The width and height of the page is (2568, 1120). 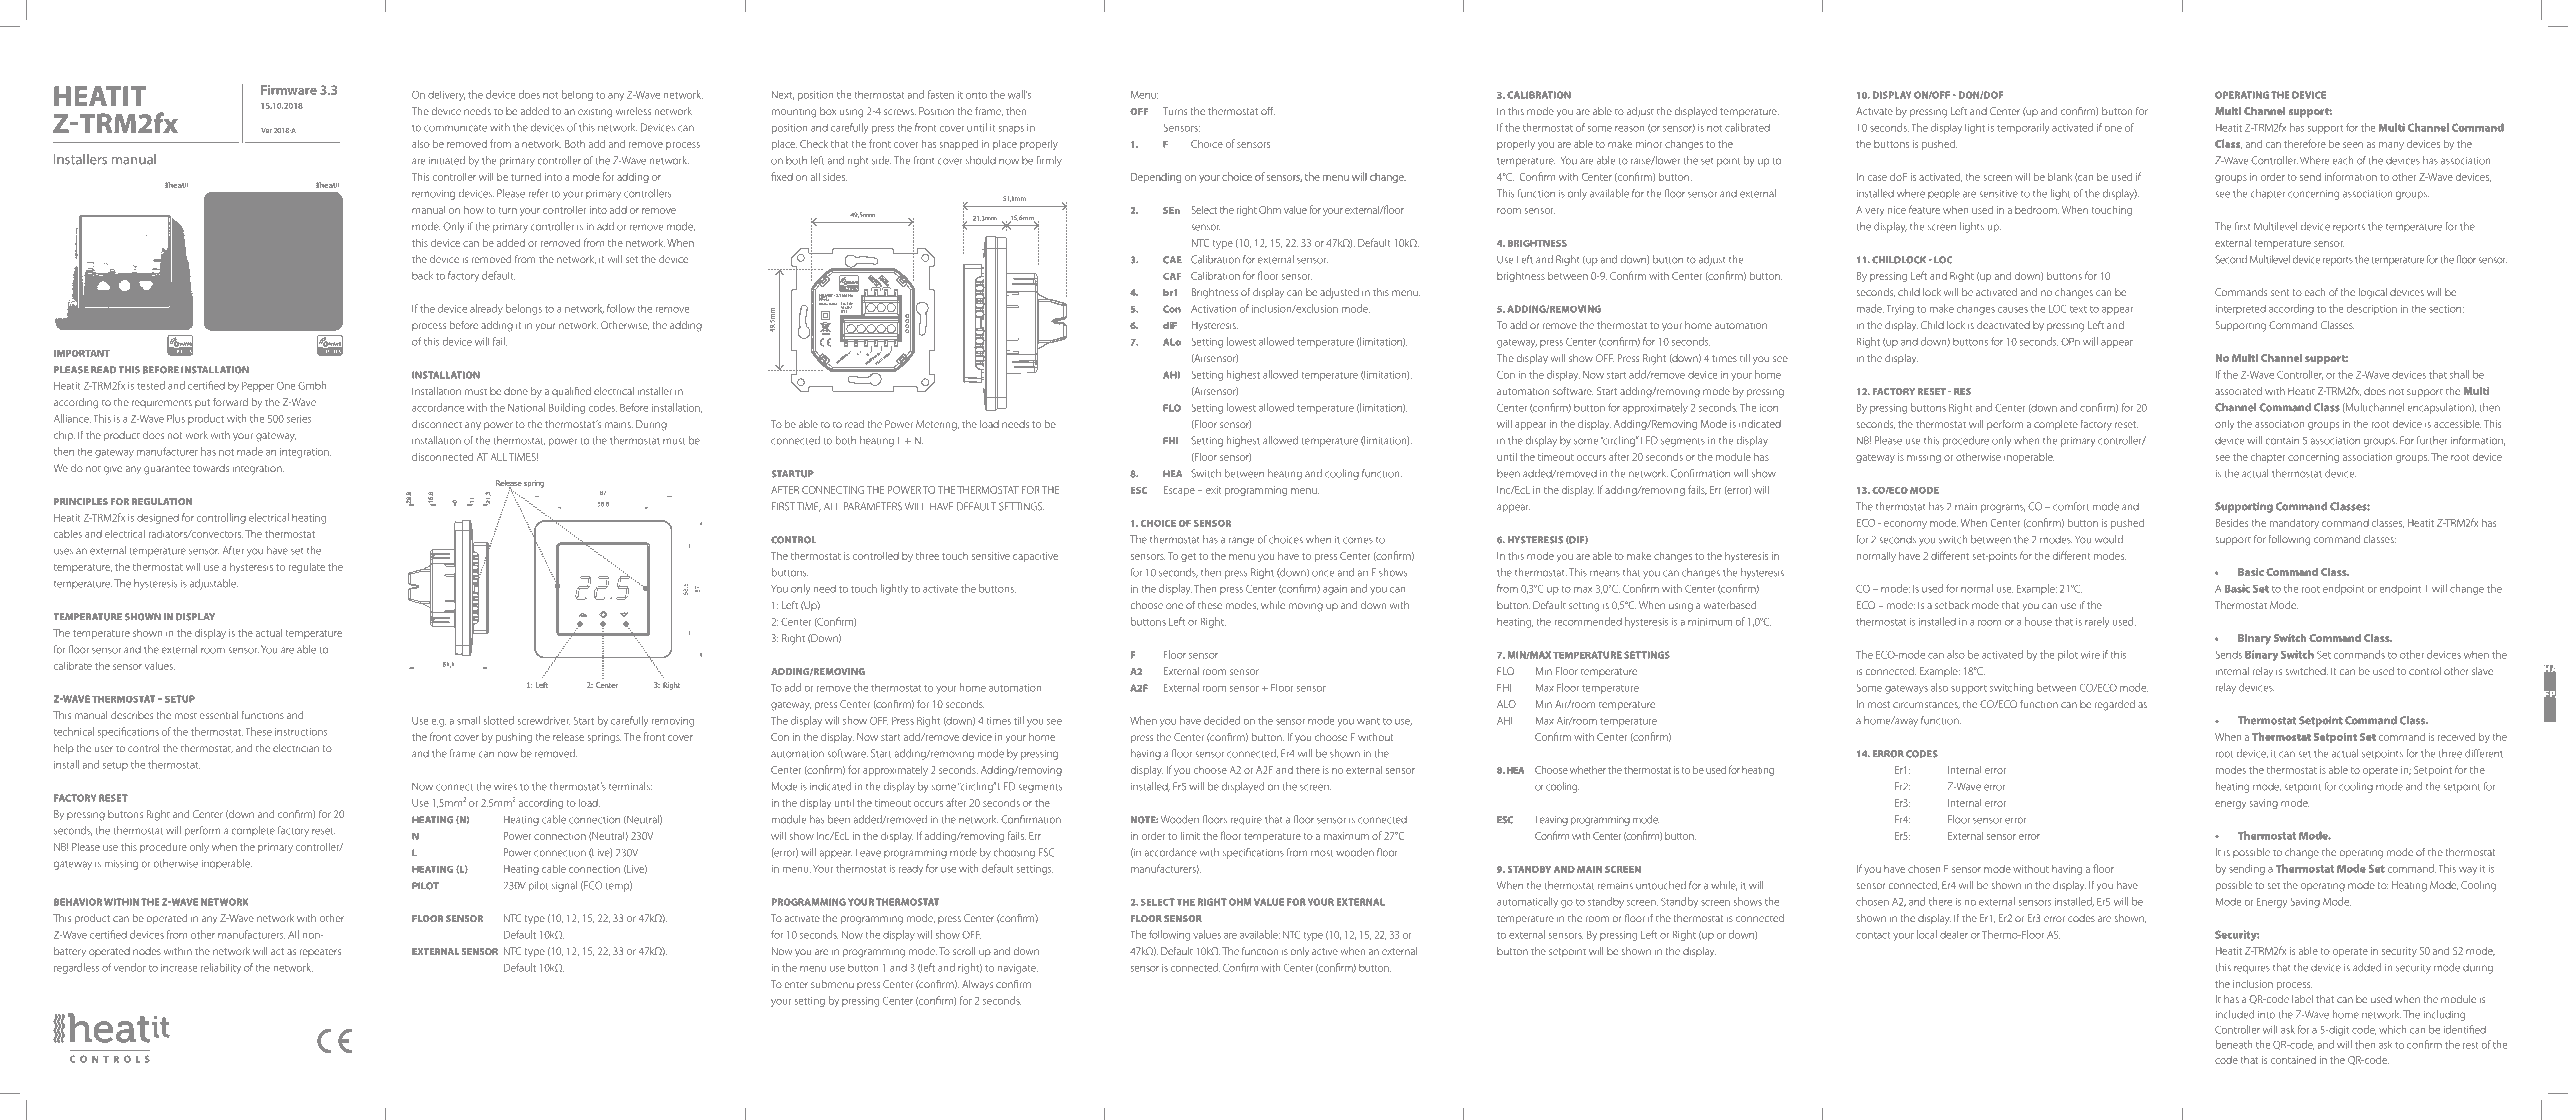 What do you see at coordinates (2115, 705) in the page?
I see `regarded` at bounding box center [2115, 705].
